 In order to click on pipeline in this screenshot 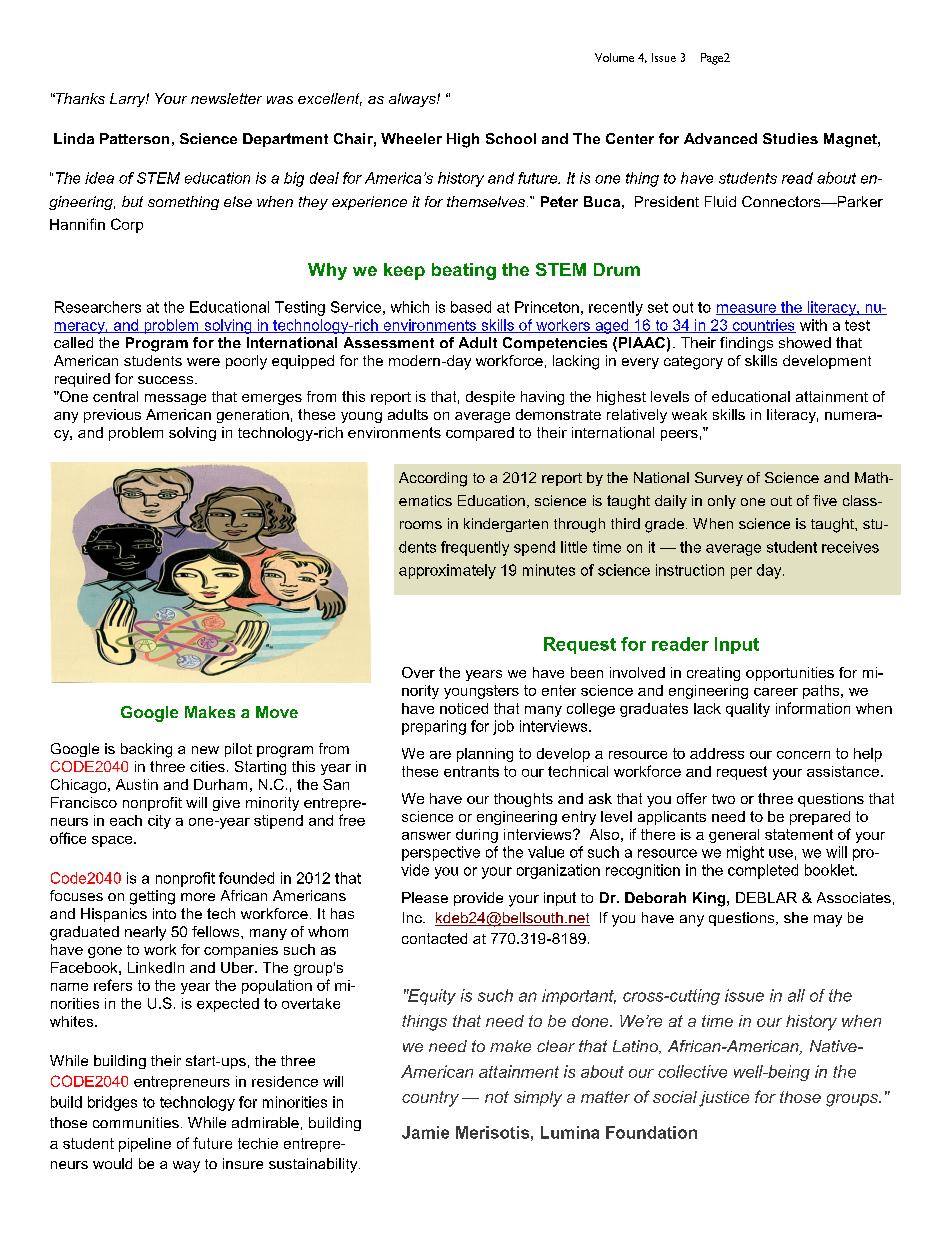, I will do `click(145, 1145)`.
